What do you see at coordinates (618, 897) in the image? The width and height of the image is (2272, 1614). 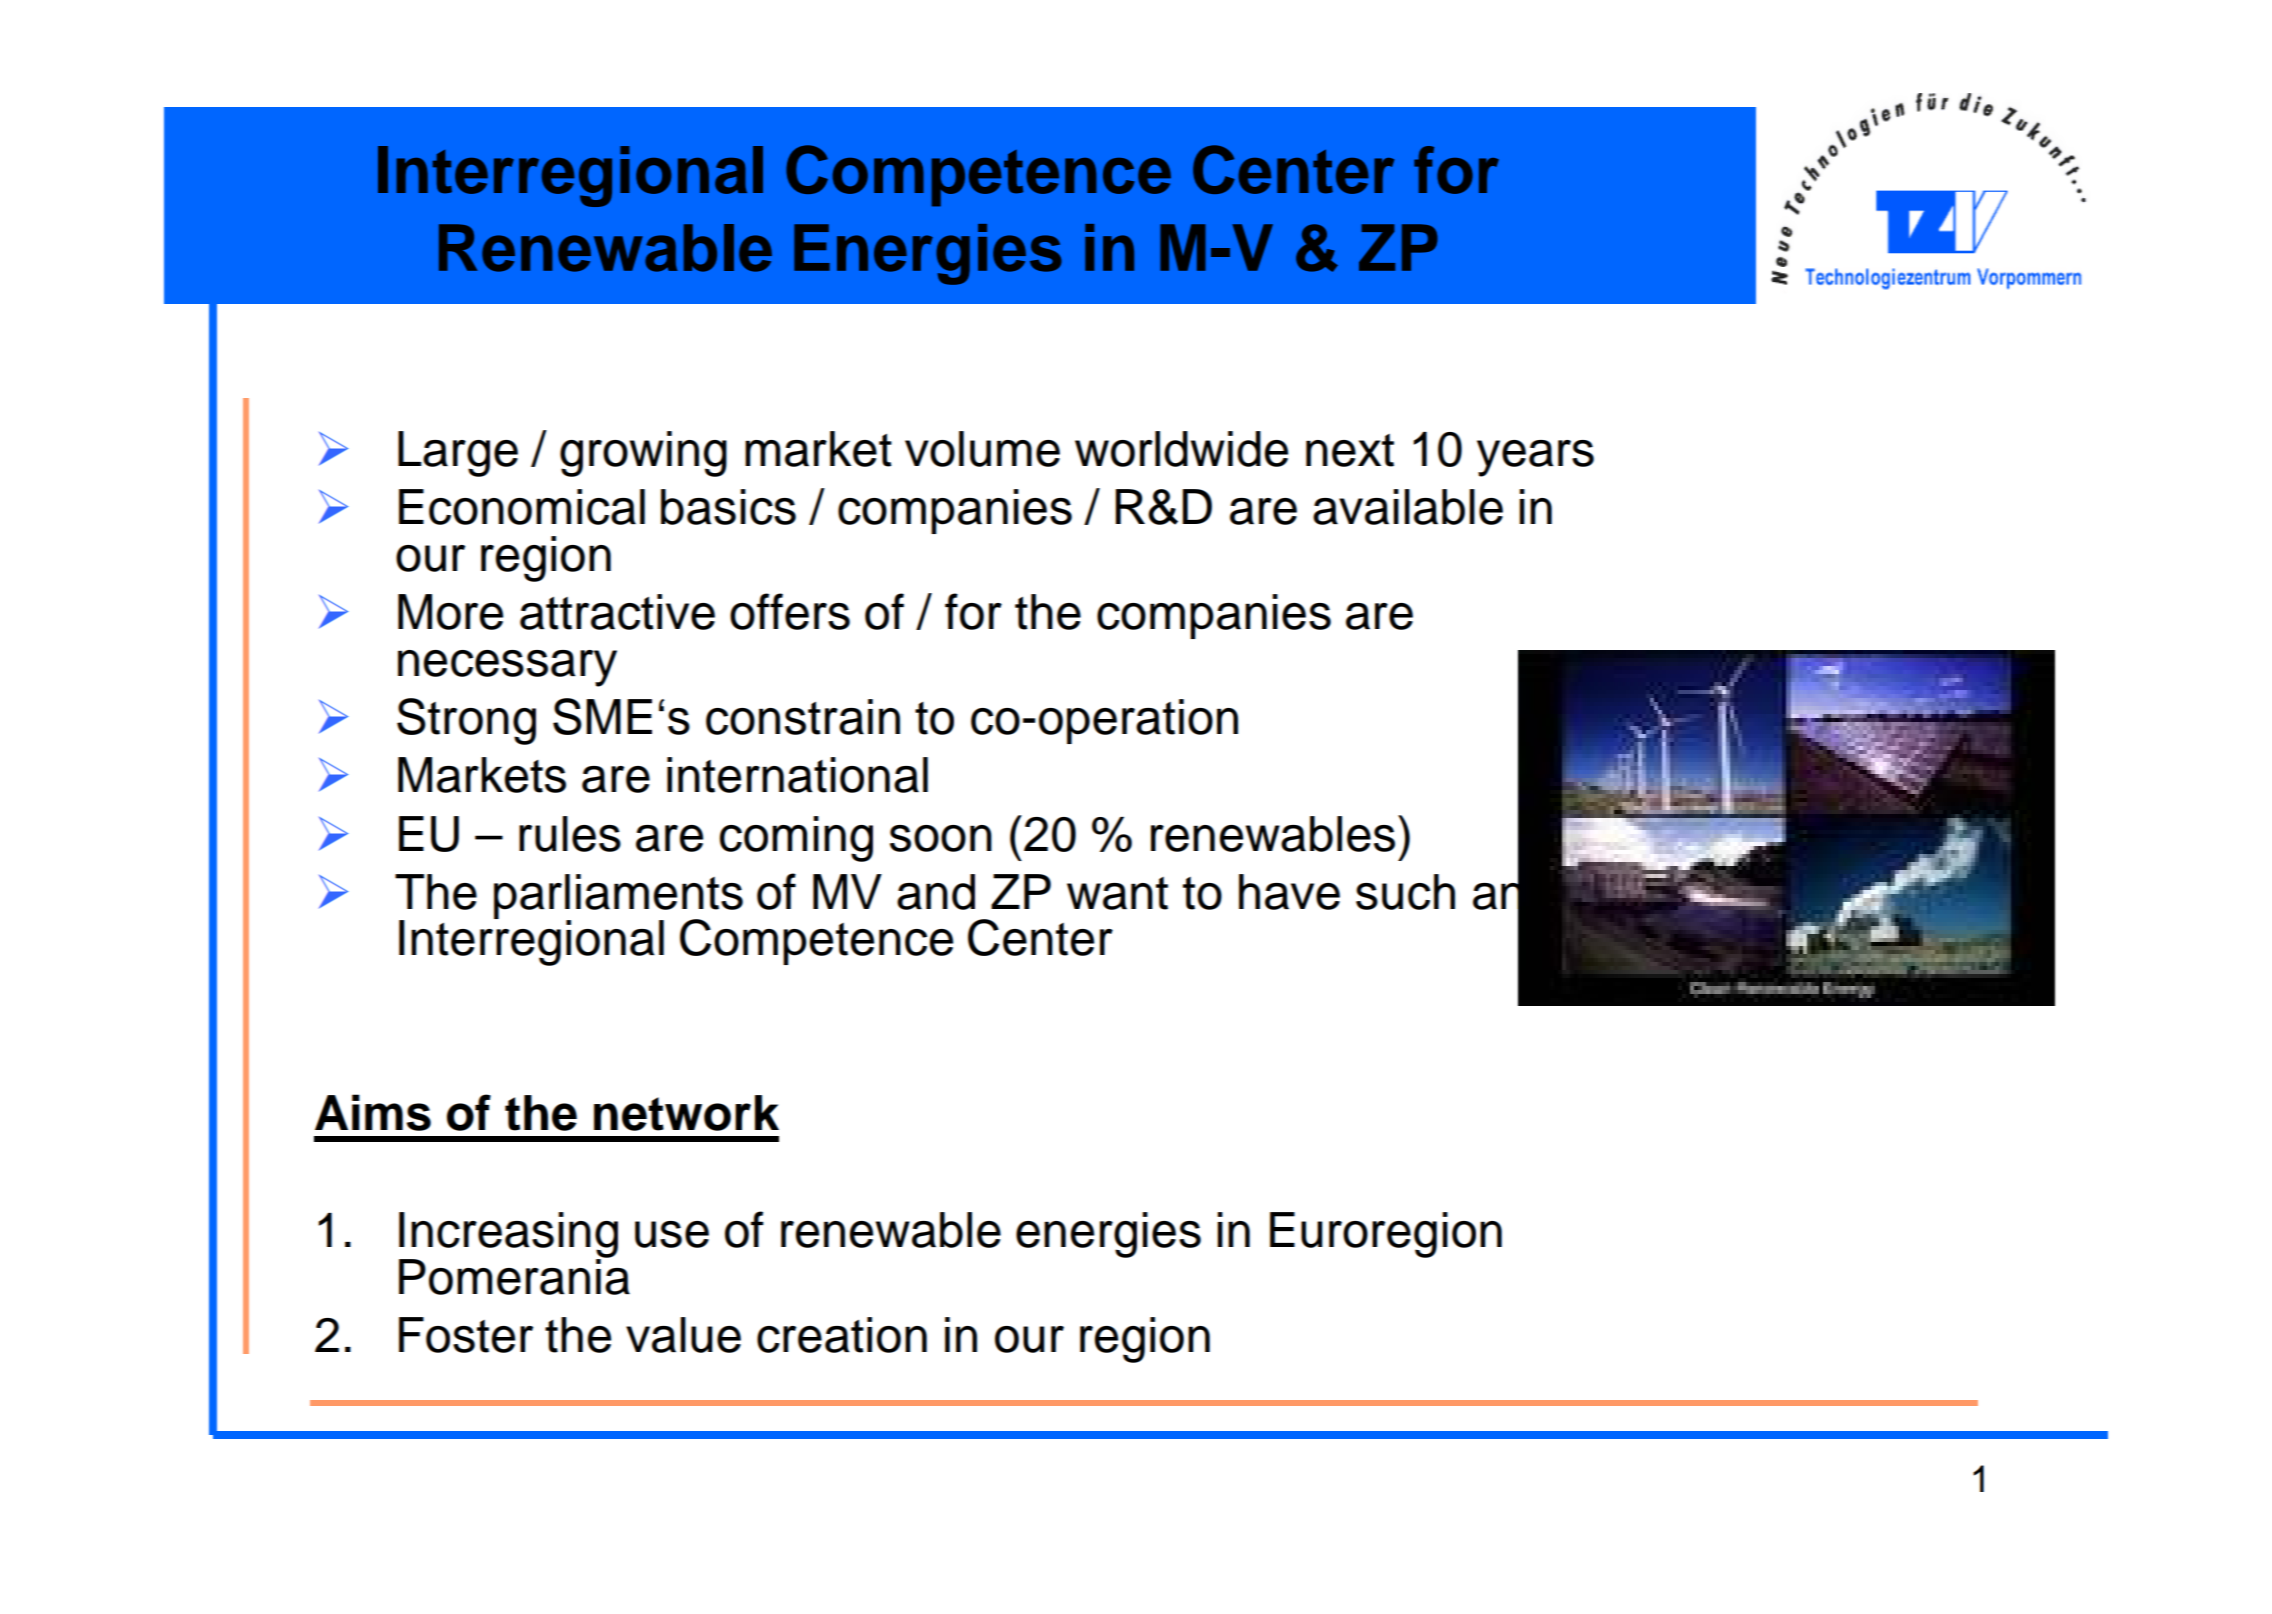 I see `parliaments` at bounding box center [618, 897].
